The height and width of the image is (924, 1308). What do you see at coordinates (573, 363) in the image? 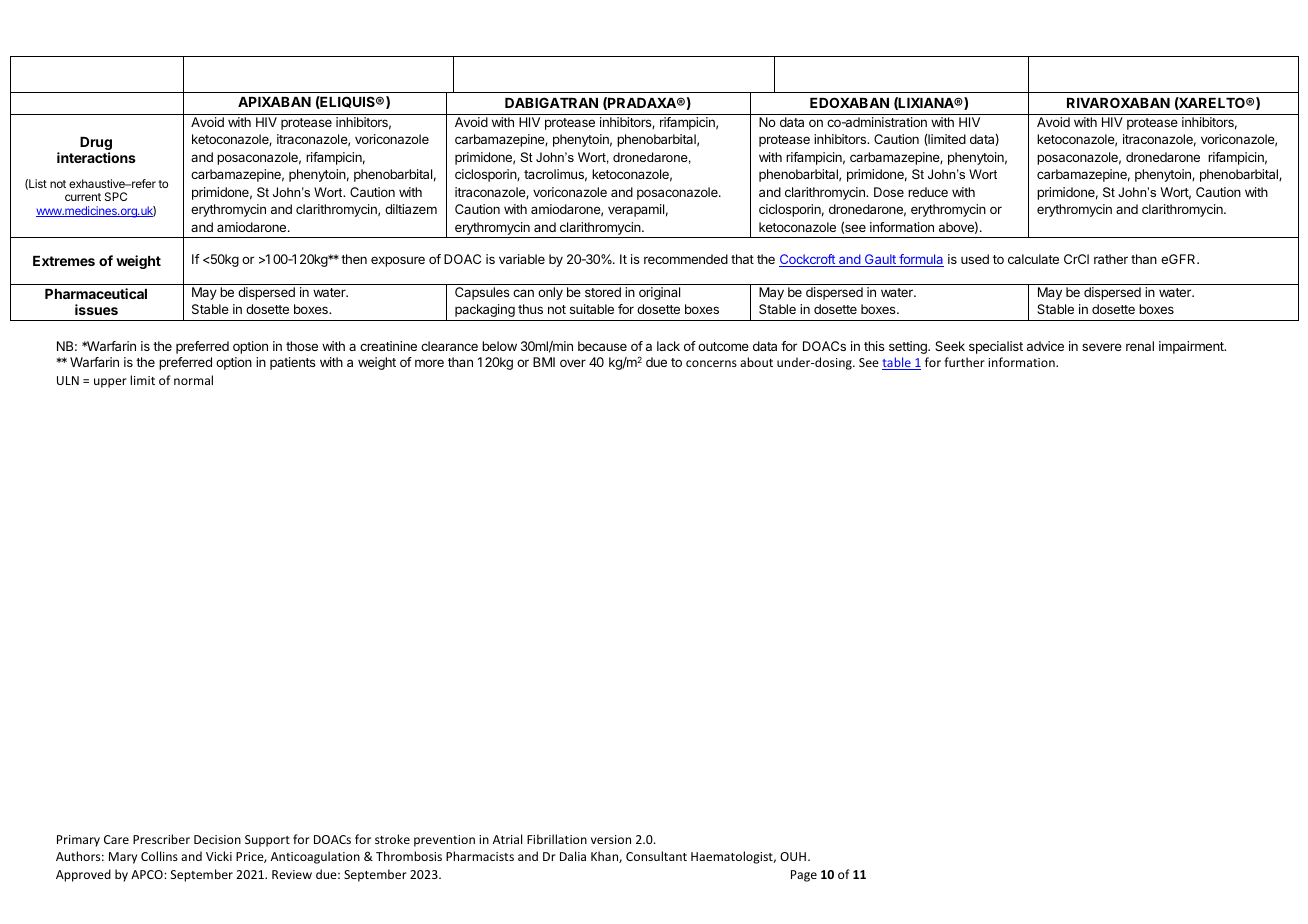
I see `over` at bounding box center [573, 363].
